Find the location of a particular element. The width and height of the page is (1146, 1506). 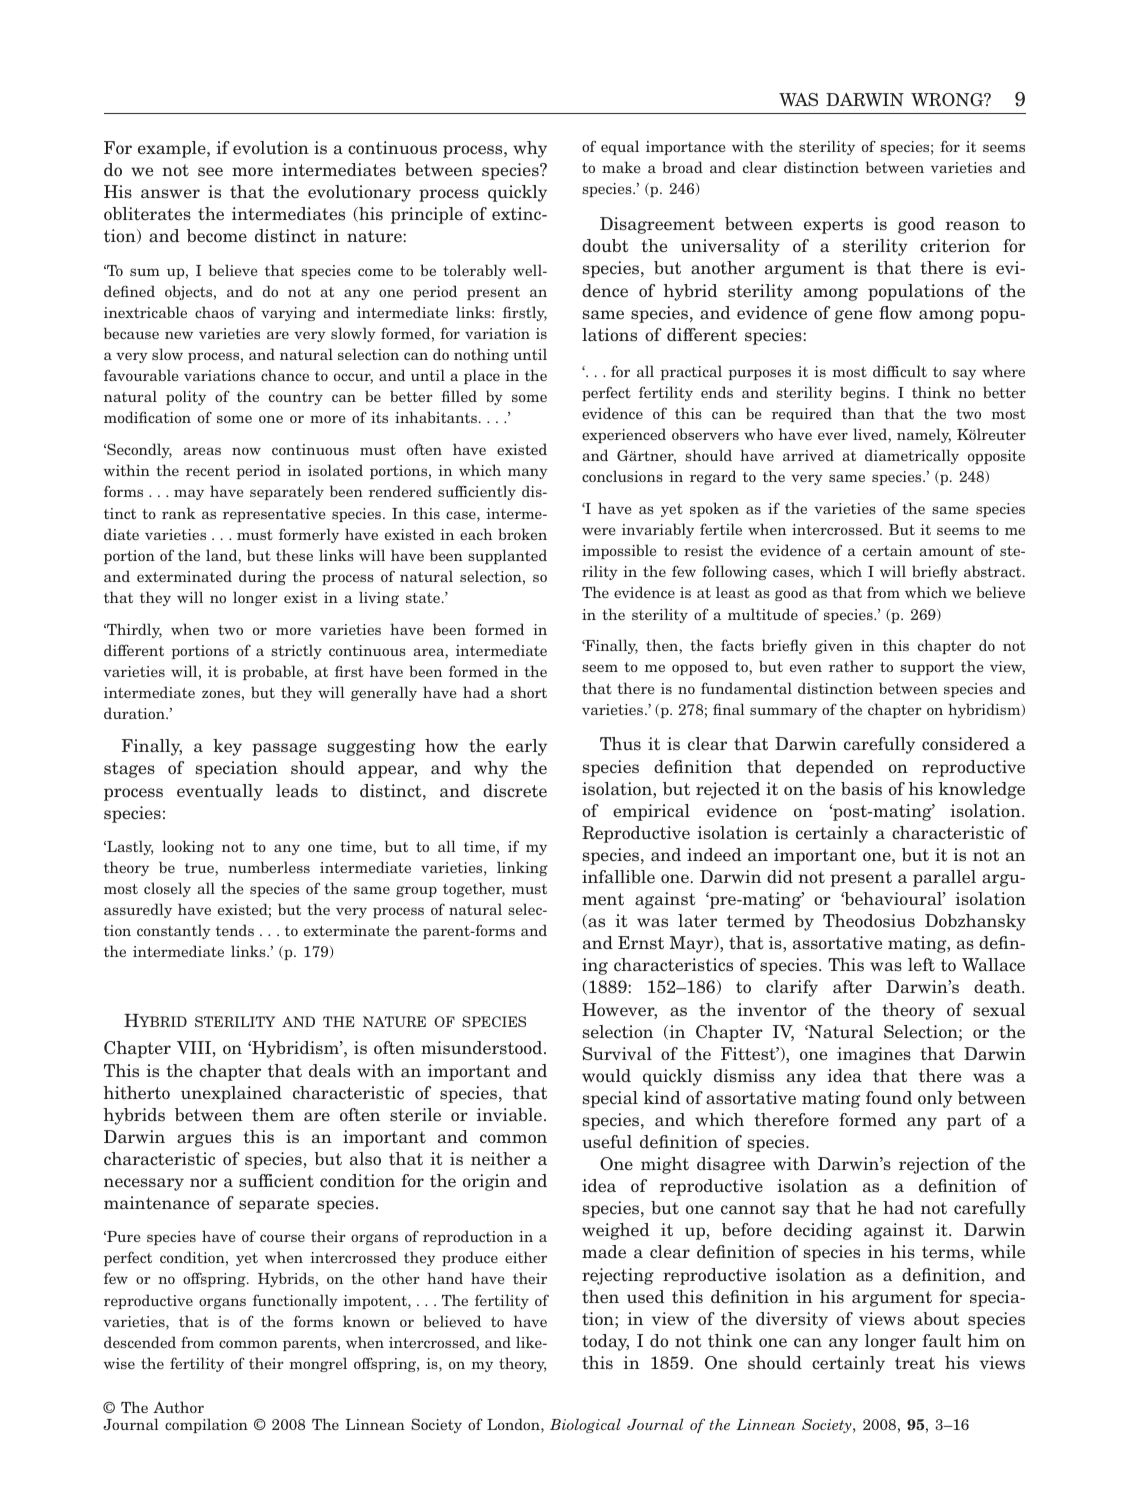

Author is located at coordinates (178, 1407).
